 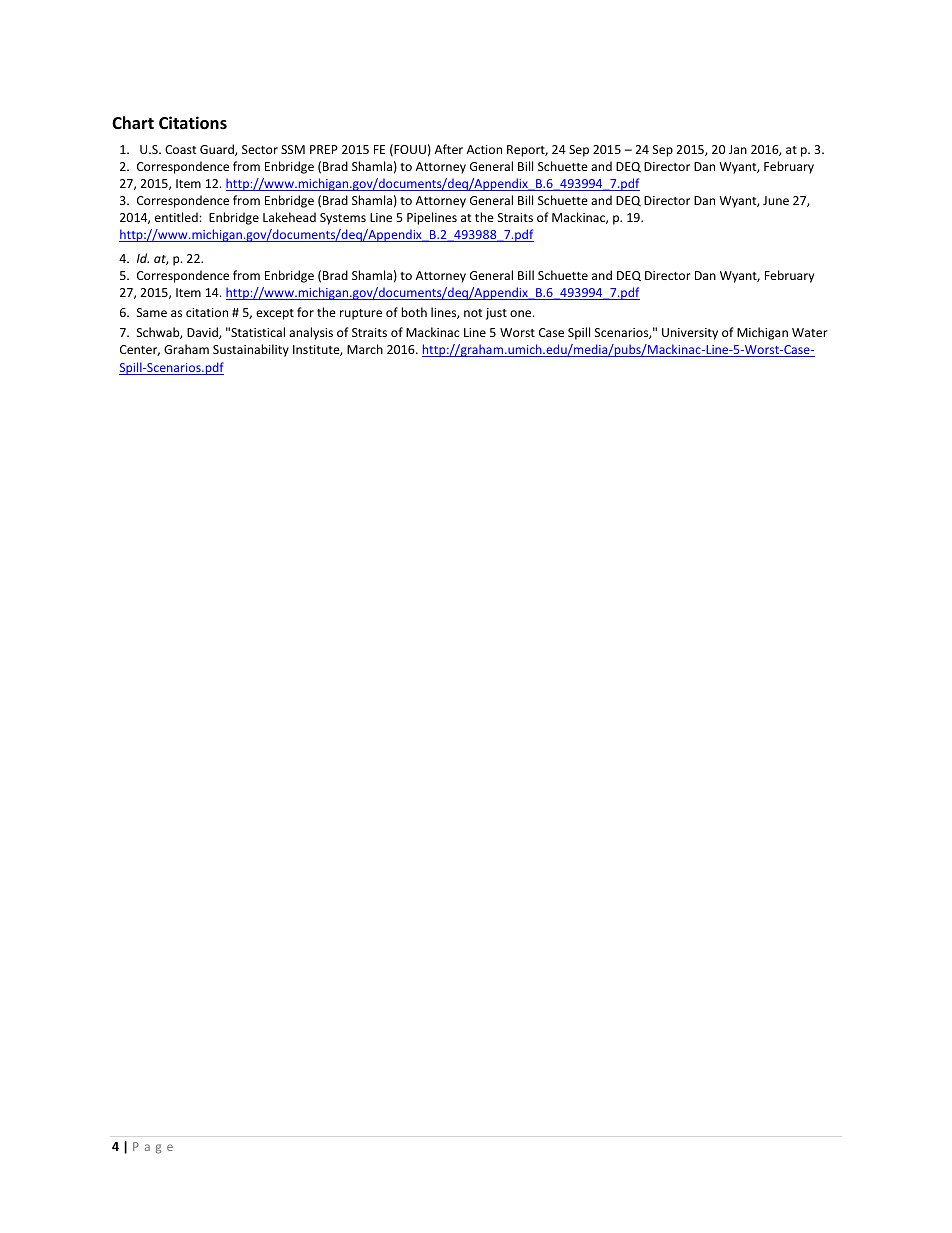 I want to click on Same, so click(x=152, y=312).
